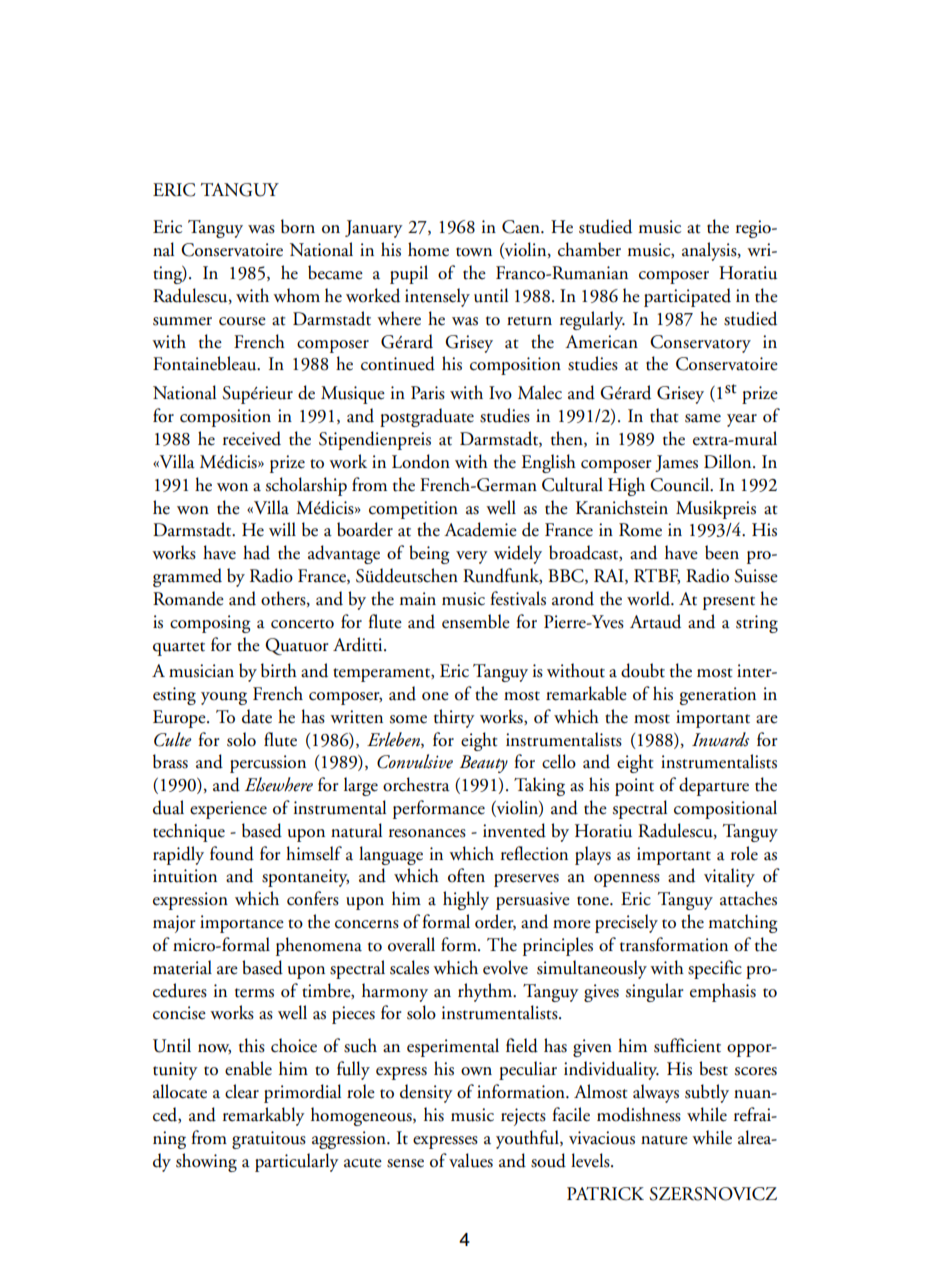 The height and width of the document is (1288, 928). I want to click on values, so click(471, 1160).
